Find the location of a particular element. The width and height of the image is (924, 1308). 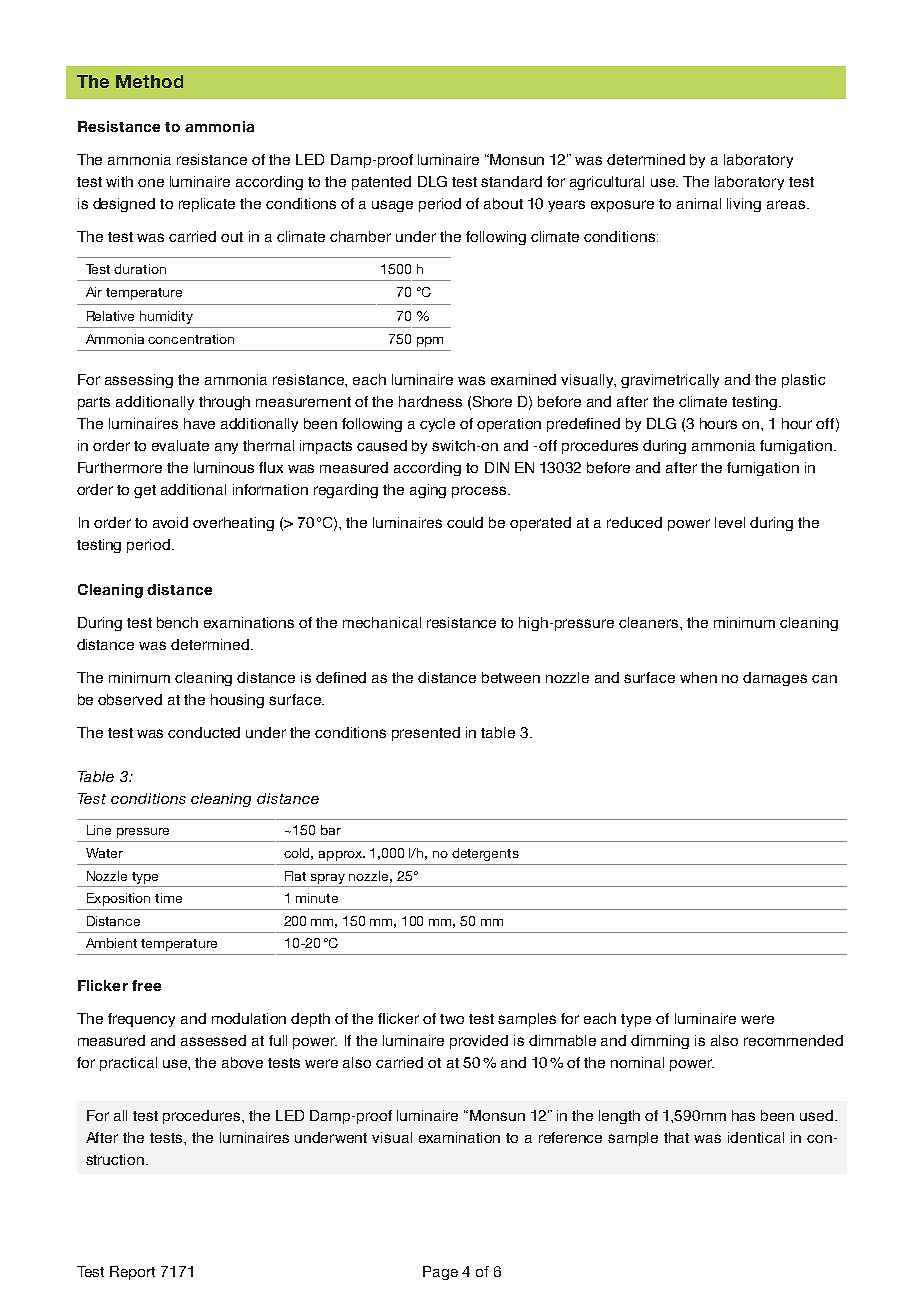

Page is located at coordinates (440, 1273).
